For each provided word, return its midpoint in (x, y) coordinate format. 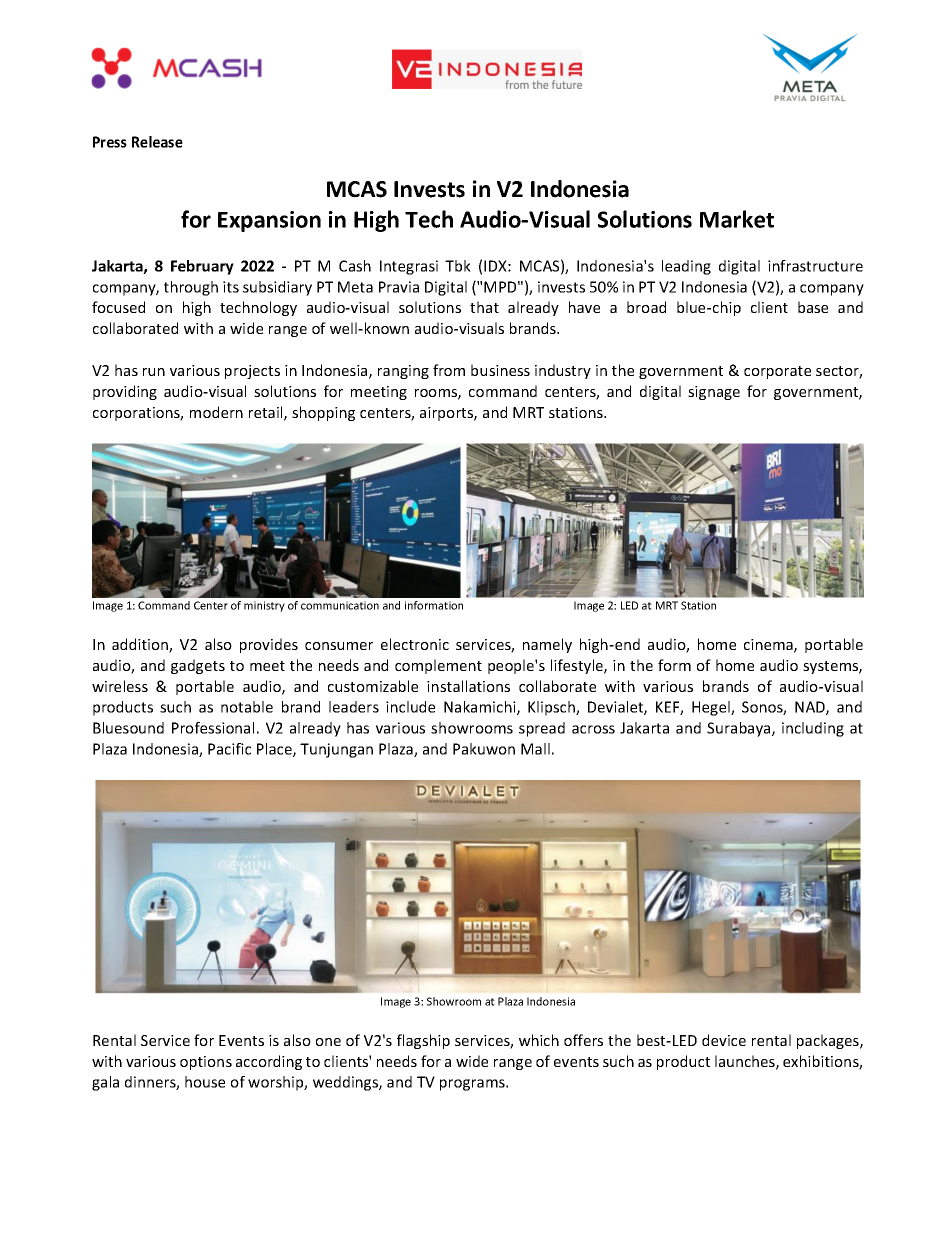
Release (157, 142)
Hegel (712, 708)
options (206, 1063)
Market (737, 219)
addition (141, 645)
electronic (415, 644)
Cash (355, 266)
